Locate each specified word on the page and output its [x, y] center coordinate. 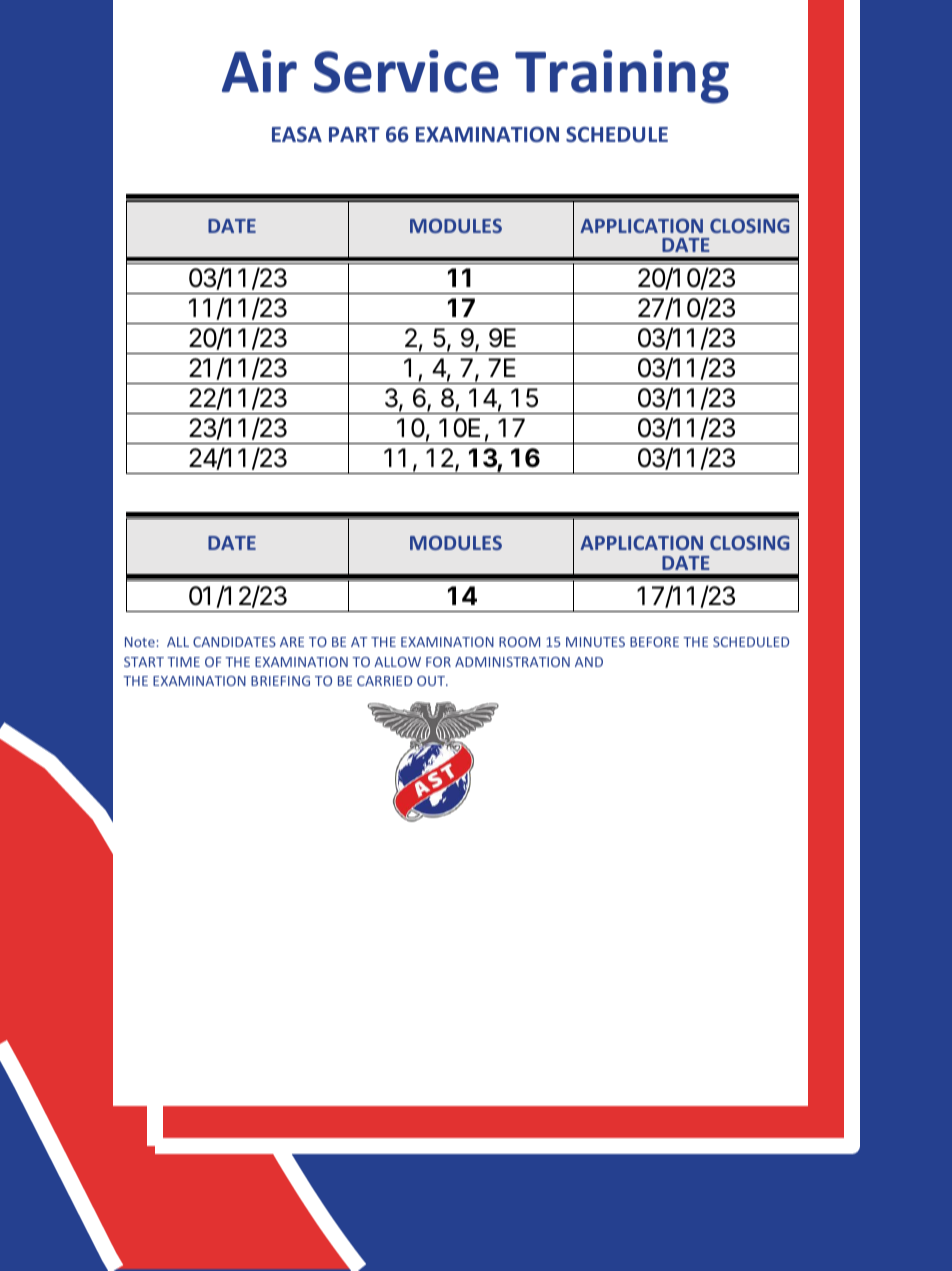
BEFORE [654, 642]
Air [259, 71]
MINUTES [595, 642]
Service [406, 71]
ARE [292, 642]
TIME [183, 662]
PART [354, 134]
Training [622, 77]
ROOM [519, 642]
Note [140, 642]
